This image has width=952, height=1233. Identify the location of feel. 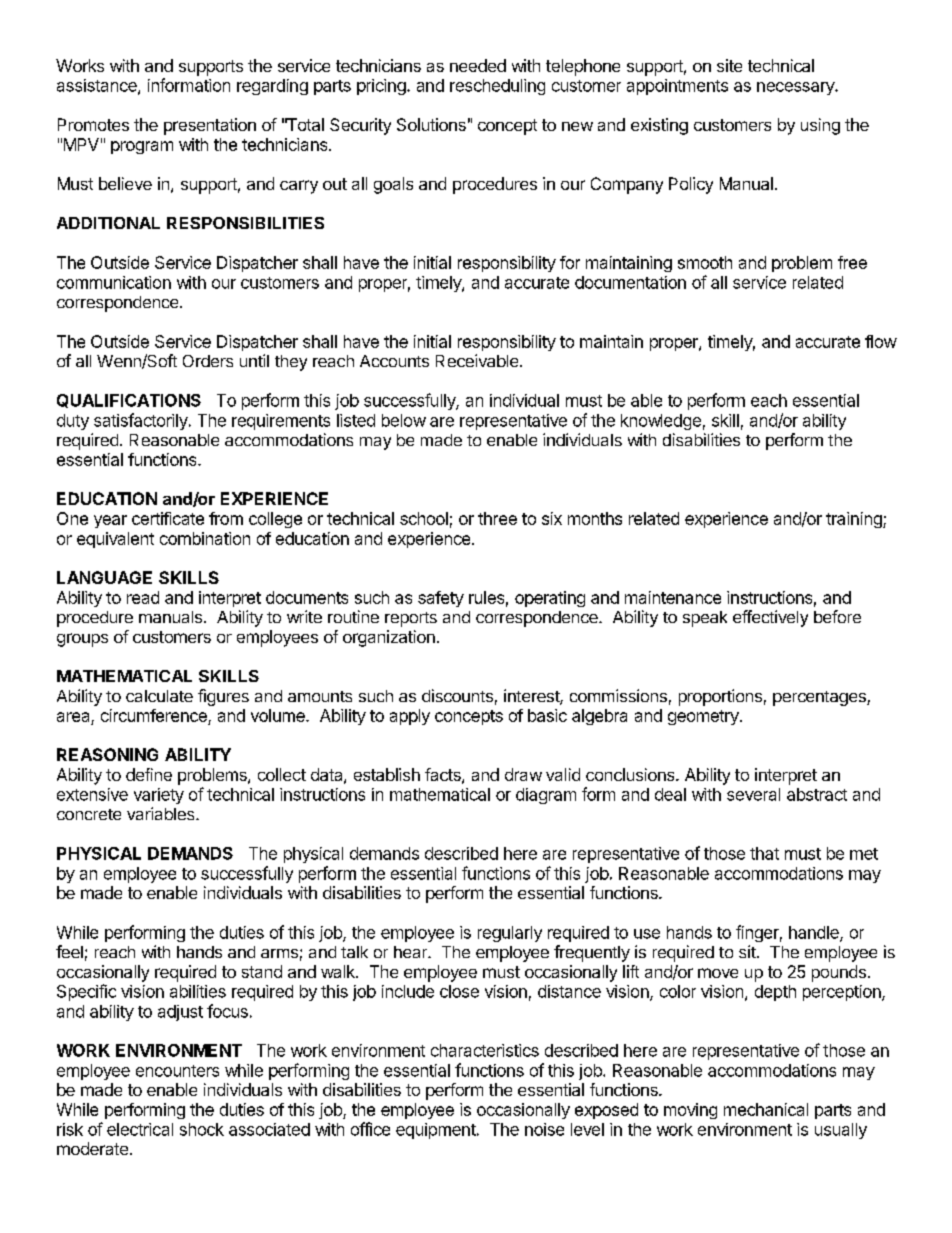
(69, 951).
